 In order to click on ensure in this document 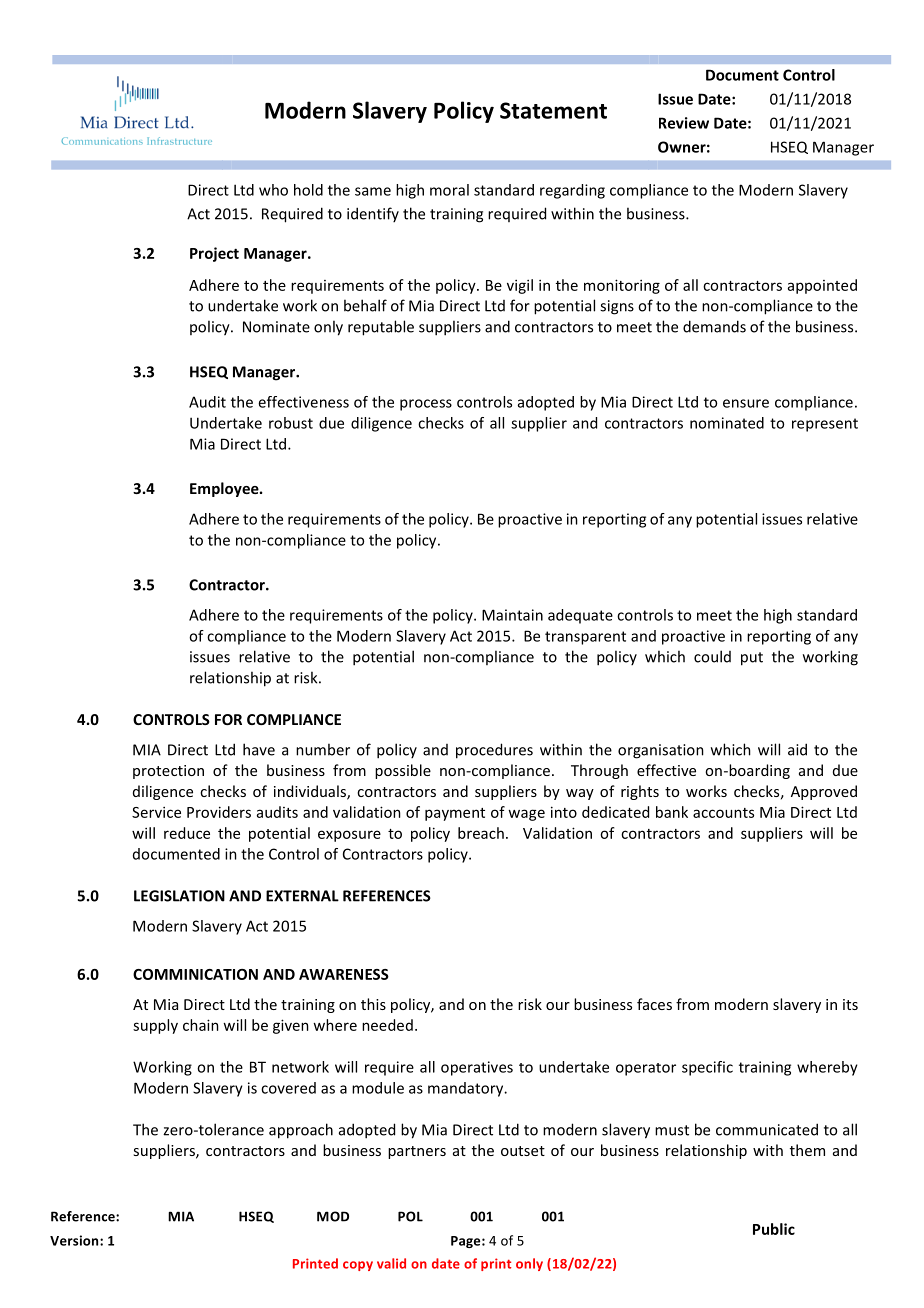, I will do `click(746, 403)`.
